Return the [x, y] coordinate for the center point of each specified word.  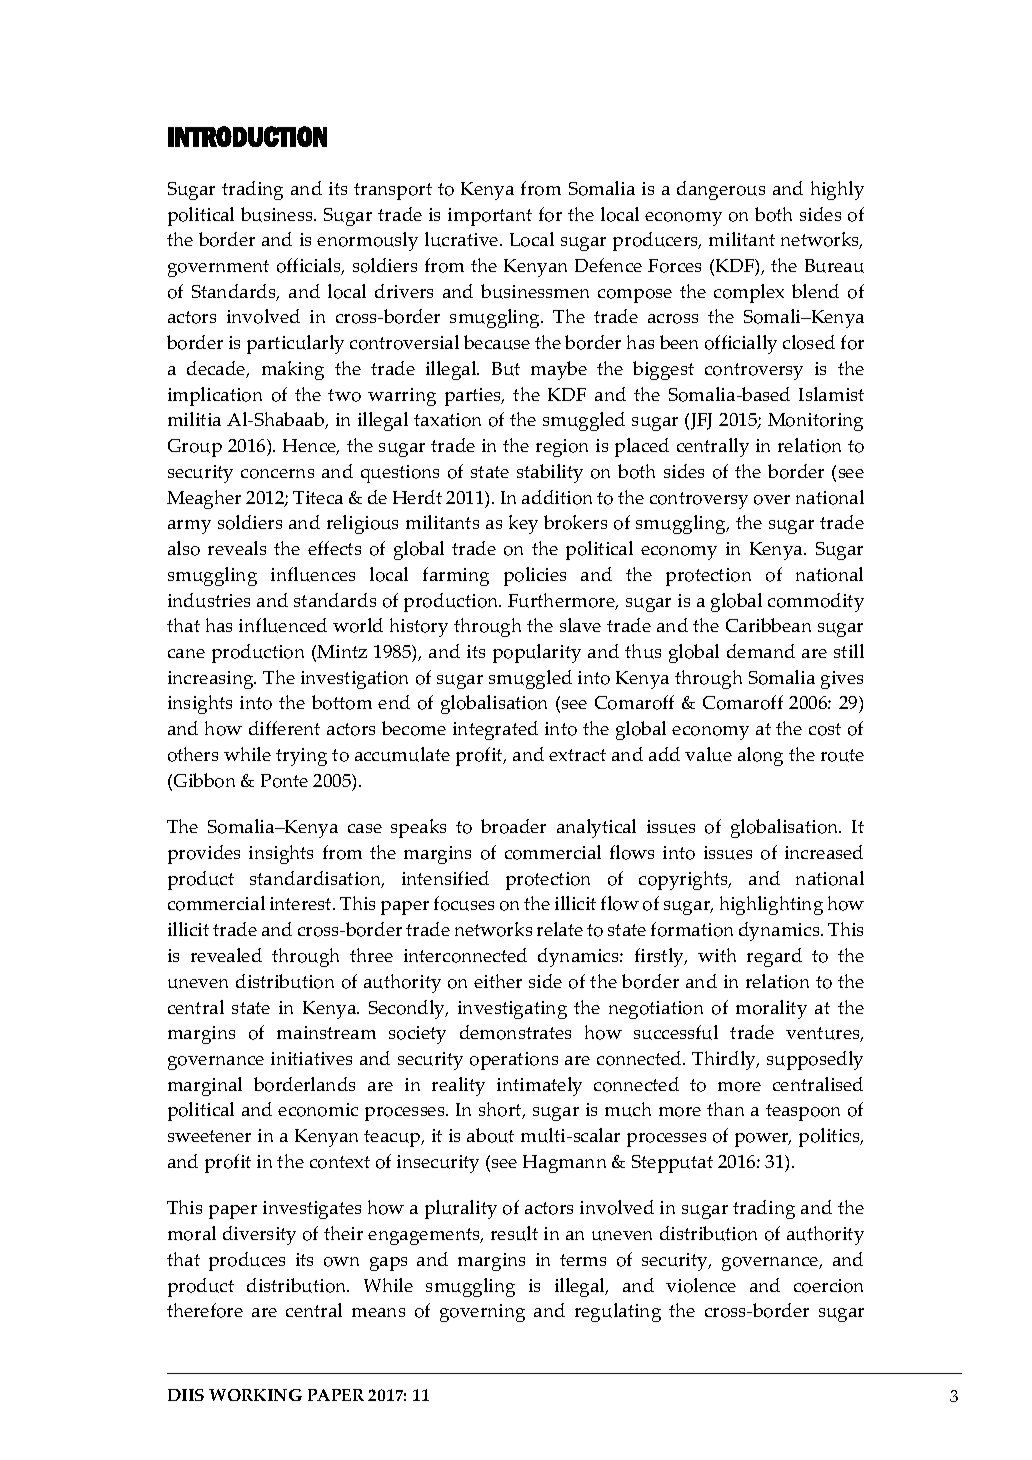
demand [761, 651]
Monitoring [815, 422]
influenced [283, 625]
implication [215, 396]
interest [302, 903]
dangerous [721, 190]
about [490, 1135]
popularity [537, 653]
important [490, 217]
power [763, 1140]
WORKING [255, 1395]
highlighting [771, 905]
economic [318, 1110]
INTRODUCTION [247, 136]
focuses [464, 903]
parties [474, 397]
